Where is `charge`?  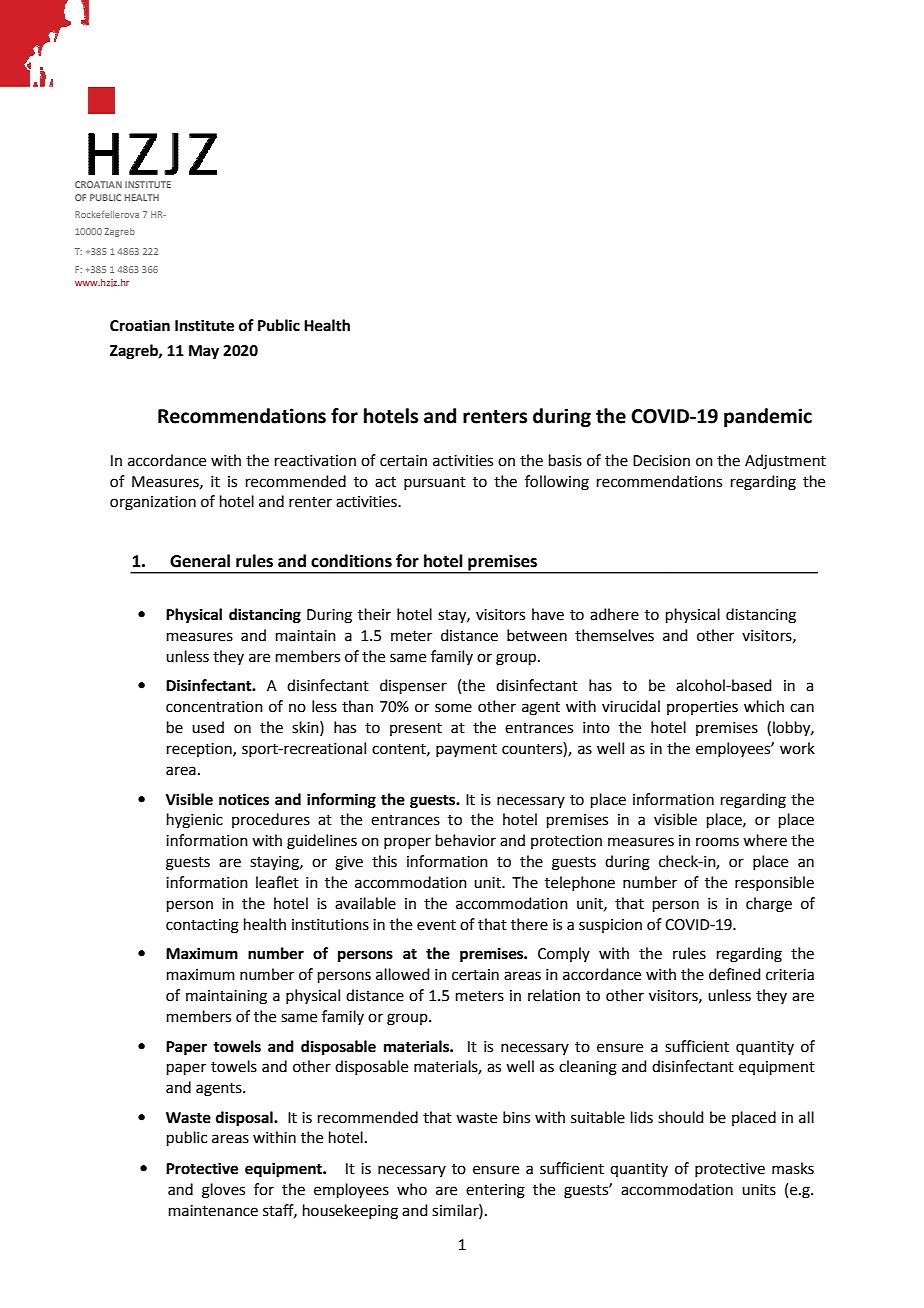 charge is located at coordinates (769, 905).
